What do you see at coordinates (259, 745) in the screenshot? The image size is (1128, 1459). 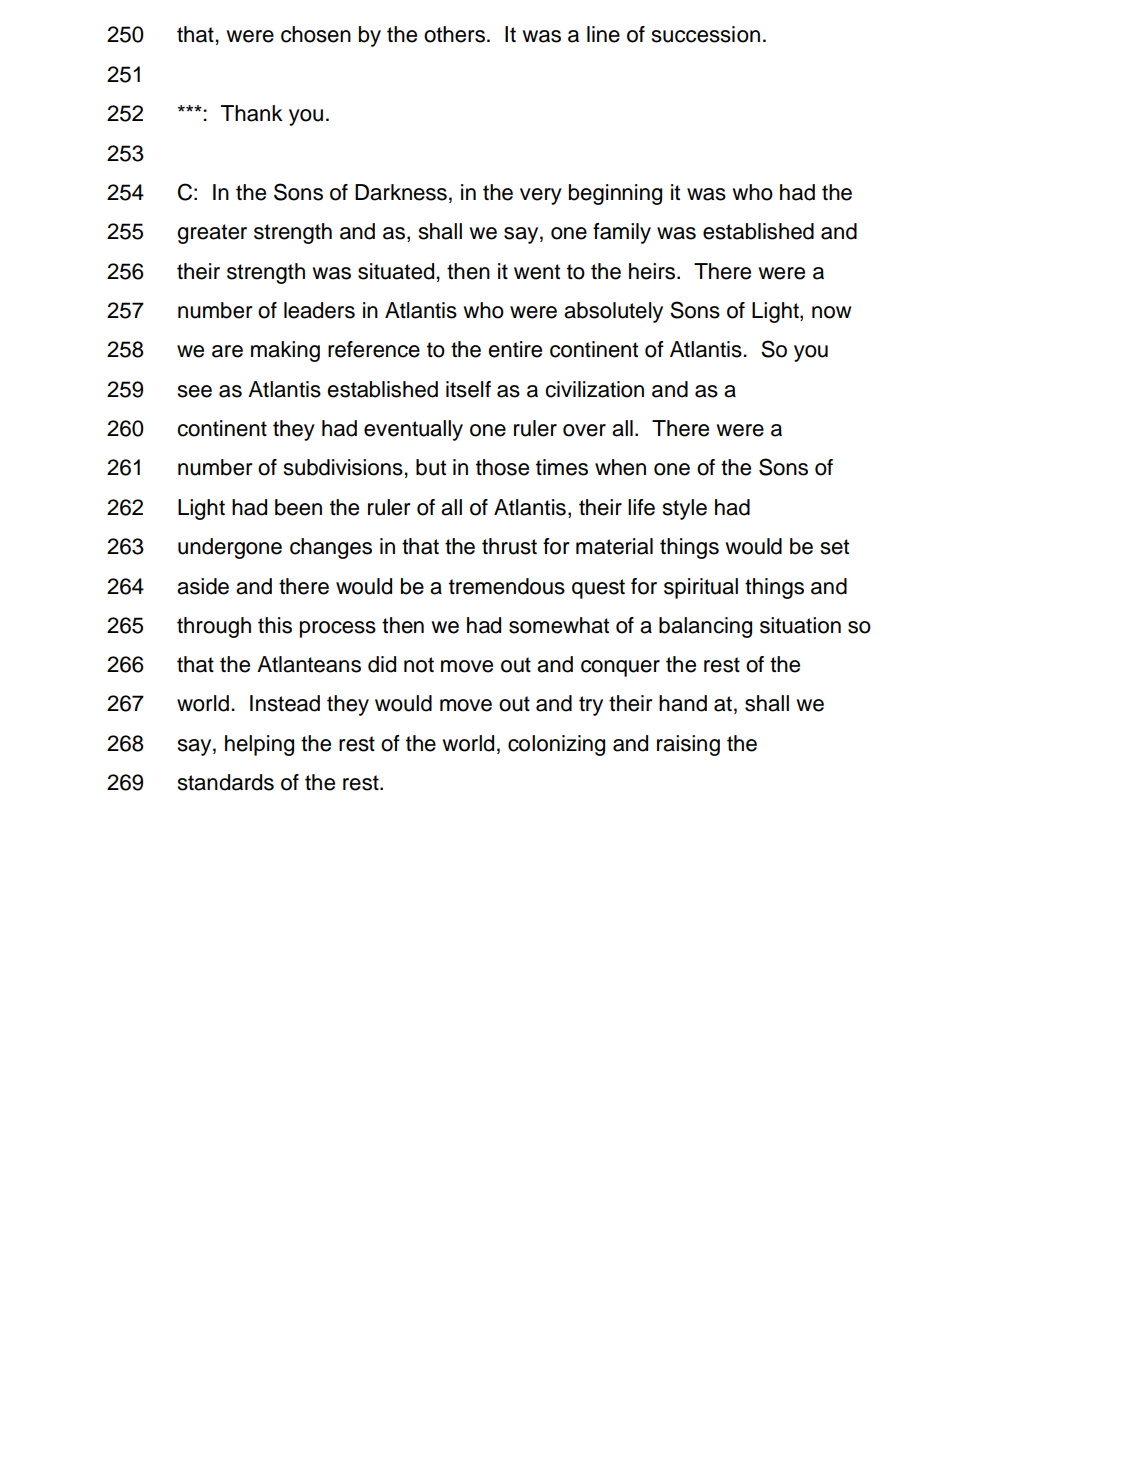 I see `helping` at bounding box center [259, 745].
